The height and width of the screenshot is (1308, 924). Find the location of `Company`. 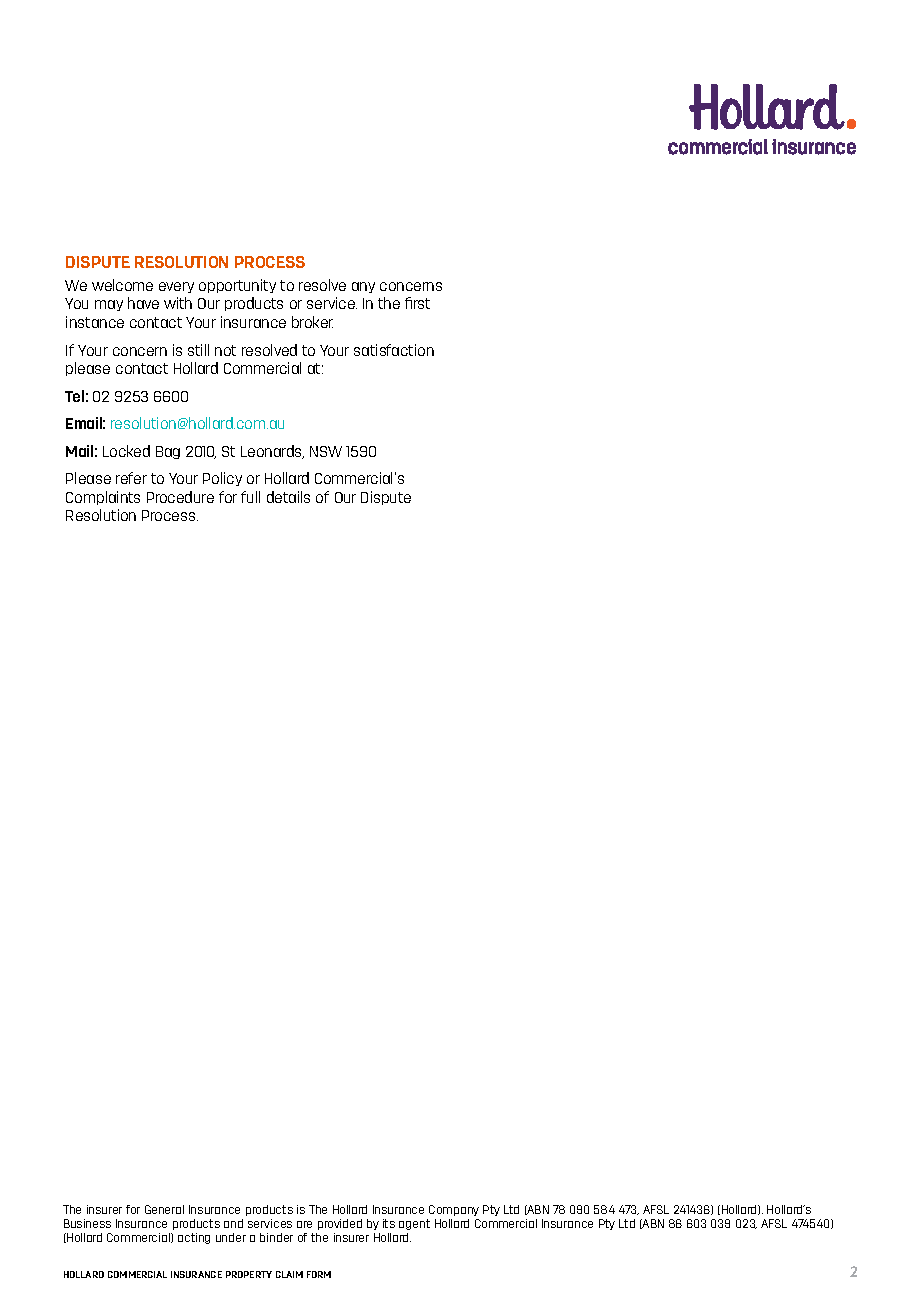

Company is located at coordinates (454, 1210).
